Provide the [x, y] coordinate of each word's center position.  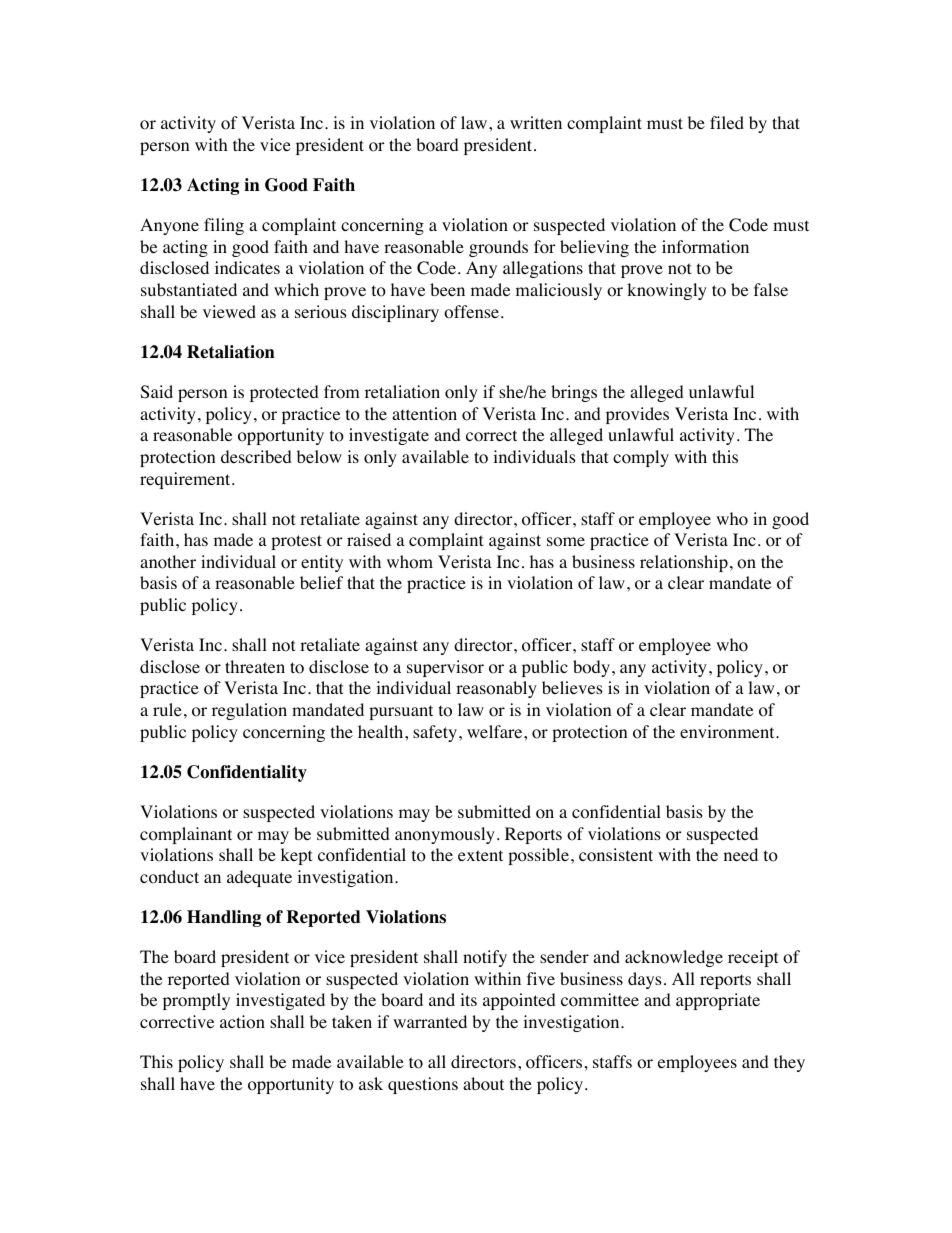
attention [424, 414]
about [483, 1084]
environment [728, 732]
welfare [496, 731]
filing [224, 226]
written [536, 122]
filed [727, 122]
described [256, 456]
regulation [249, 711]
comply [641, 458]
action [242, 1022]
